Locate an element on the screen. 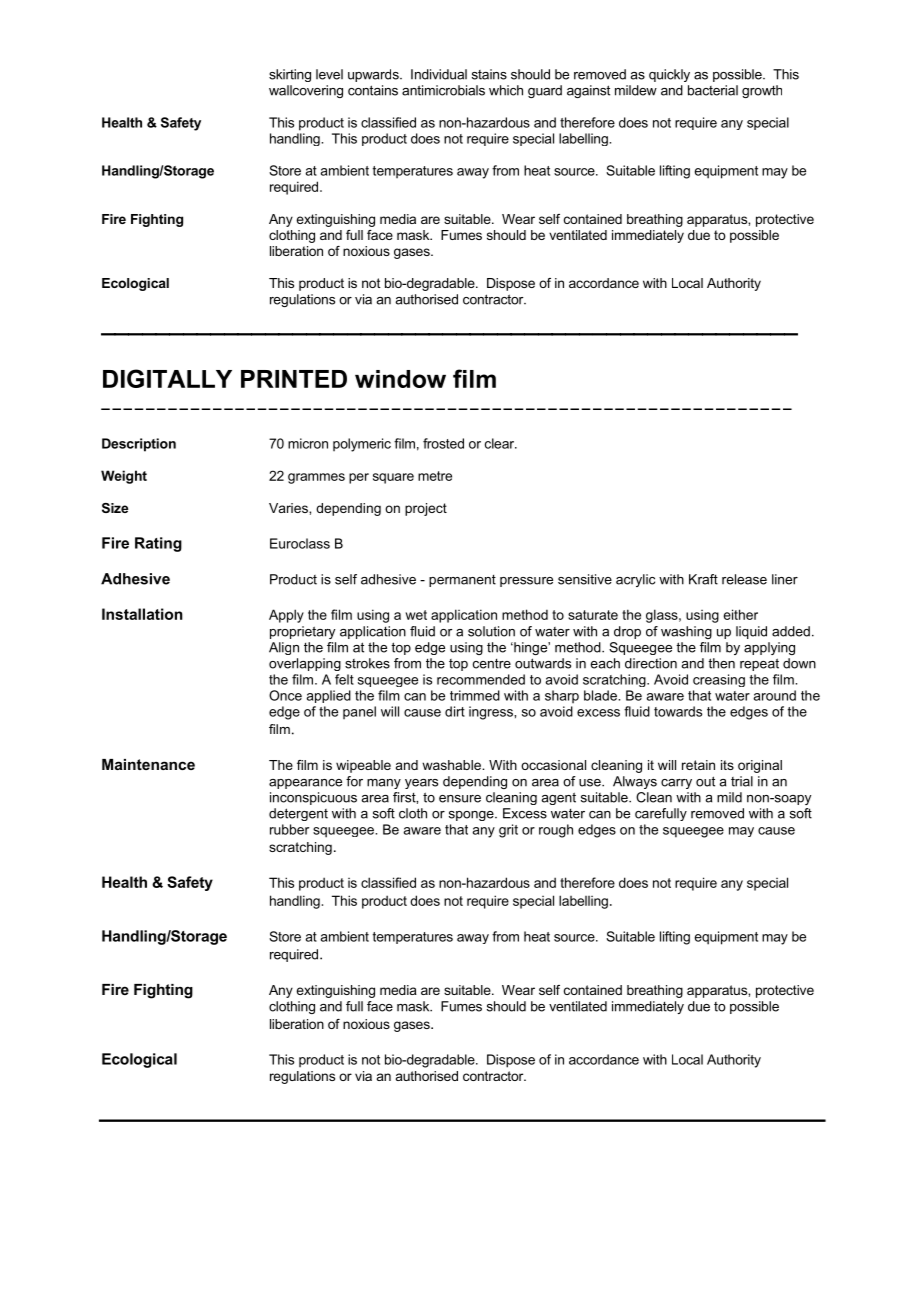 The width and height of the screenshot is (924, 1308). Description is located at coordinates (139, 445).
